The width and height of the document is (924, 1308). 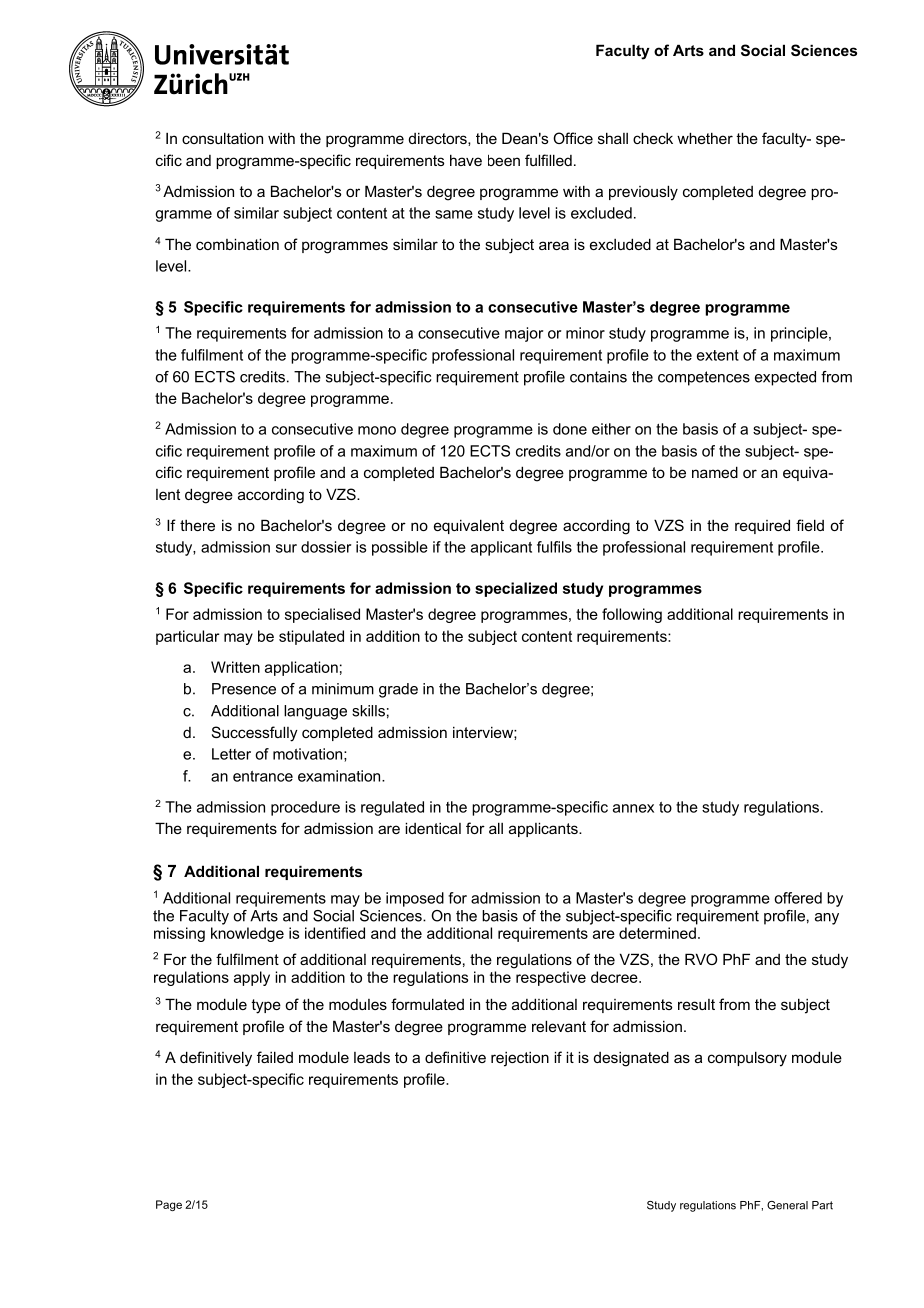 I want to click on done, so click(x=570, y=429).
